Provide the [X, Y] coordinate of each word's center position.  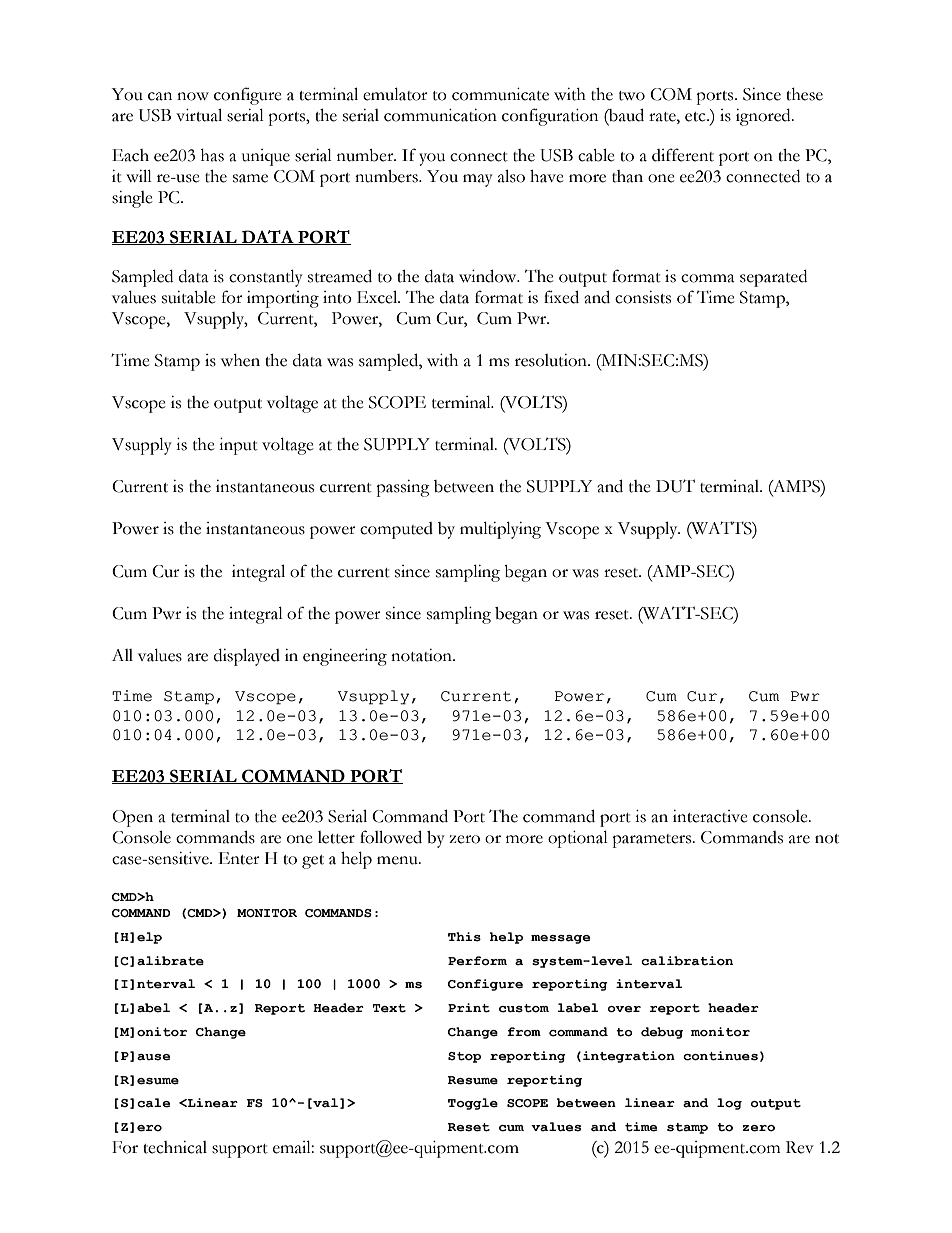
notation [422, 655]
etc [696, 117]
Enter [239, 858]
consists [643, 297]
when [240, 360]
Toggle [473, 1104]
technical [175, 1147]
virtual [199, 115]
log [729, 1104]
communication [440, 115]
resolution [552, 360]
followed [391, 837]
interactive [710, 816]
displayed [247, 657]
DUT [675, 486]
